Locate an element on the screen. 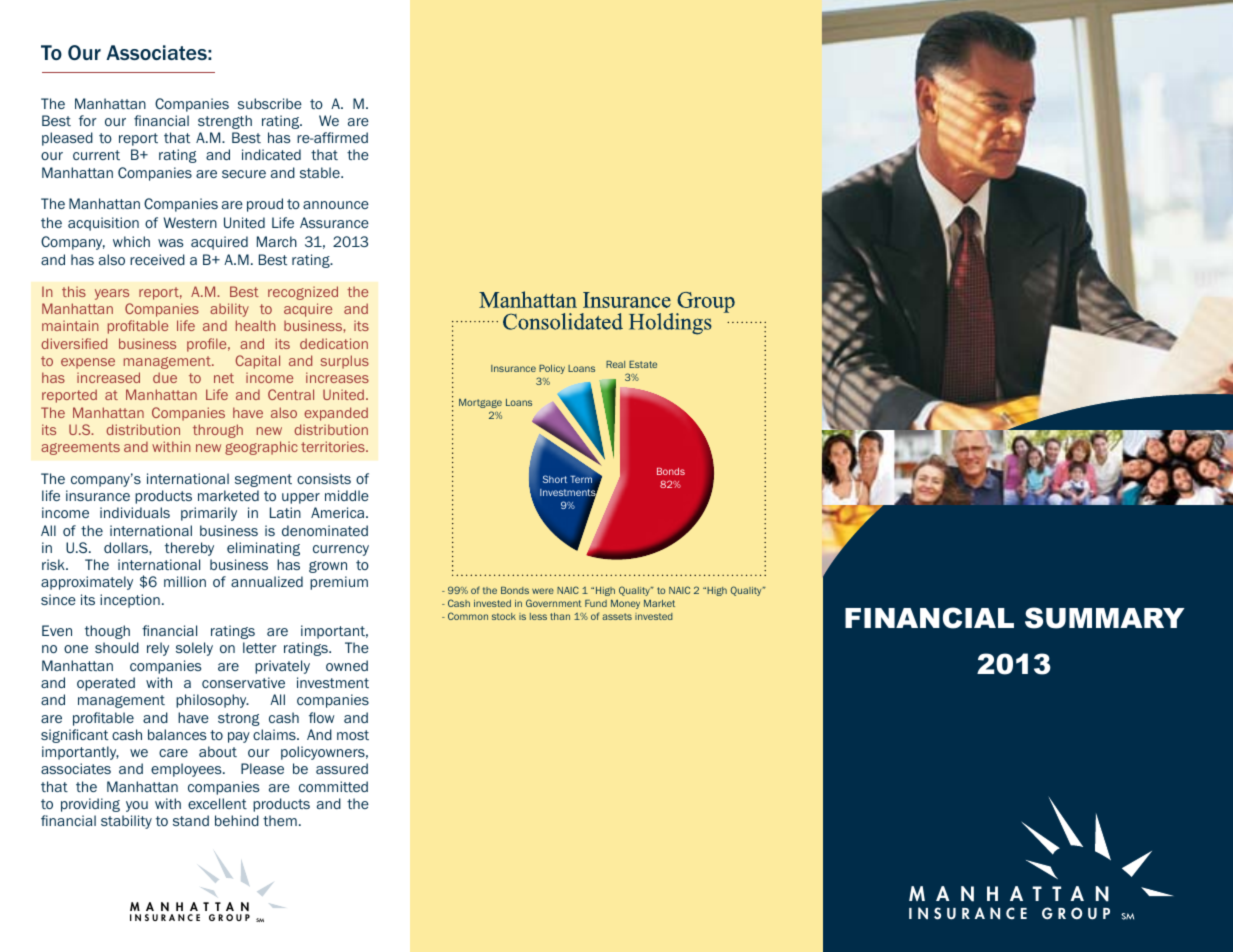  assets is located at coordinates (617, 616).
